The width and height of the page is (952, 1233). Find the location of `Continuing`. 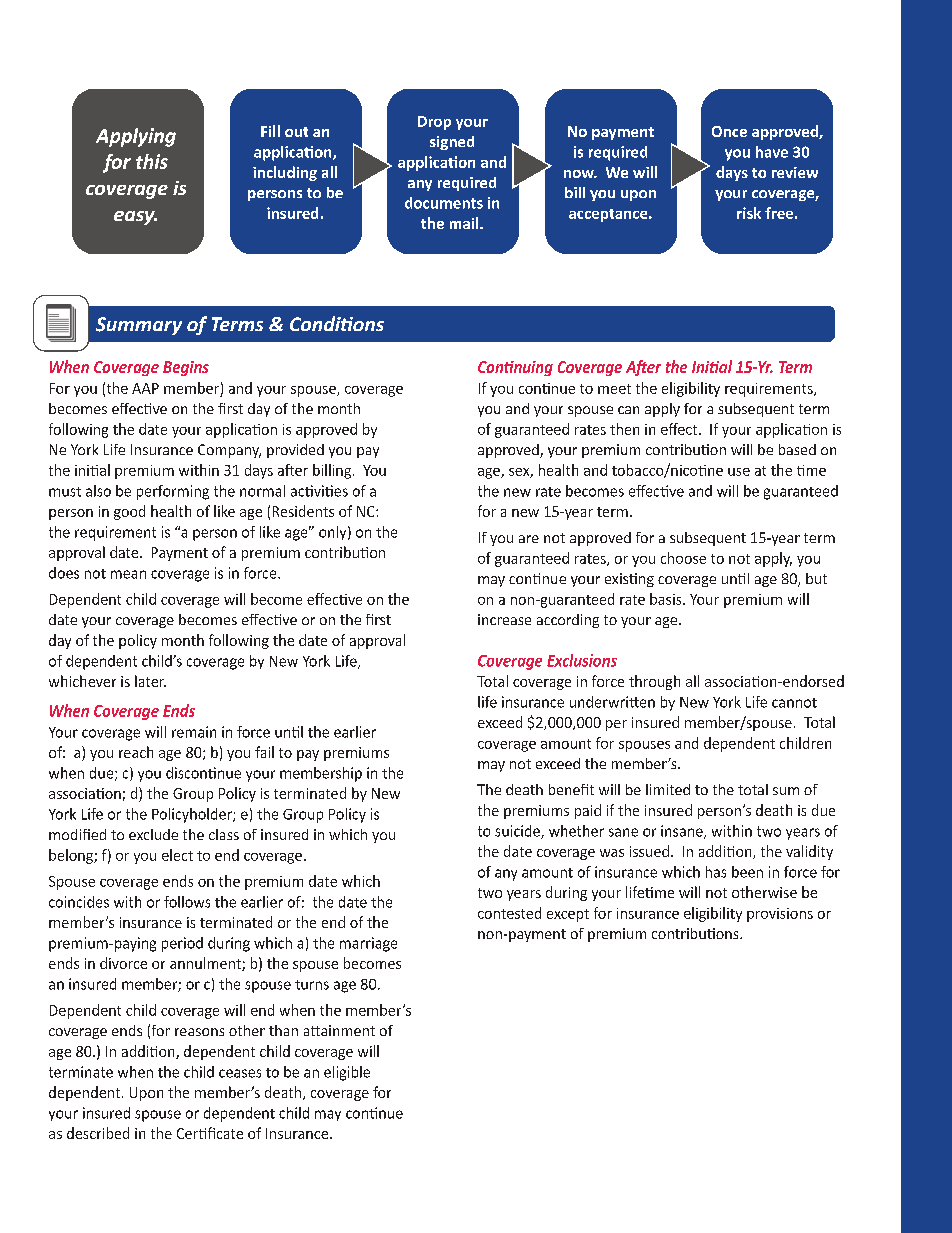

Continuing is located at coordinates (515, 368).
